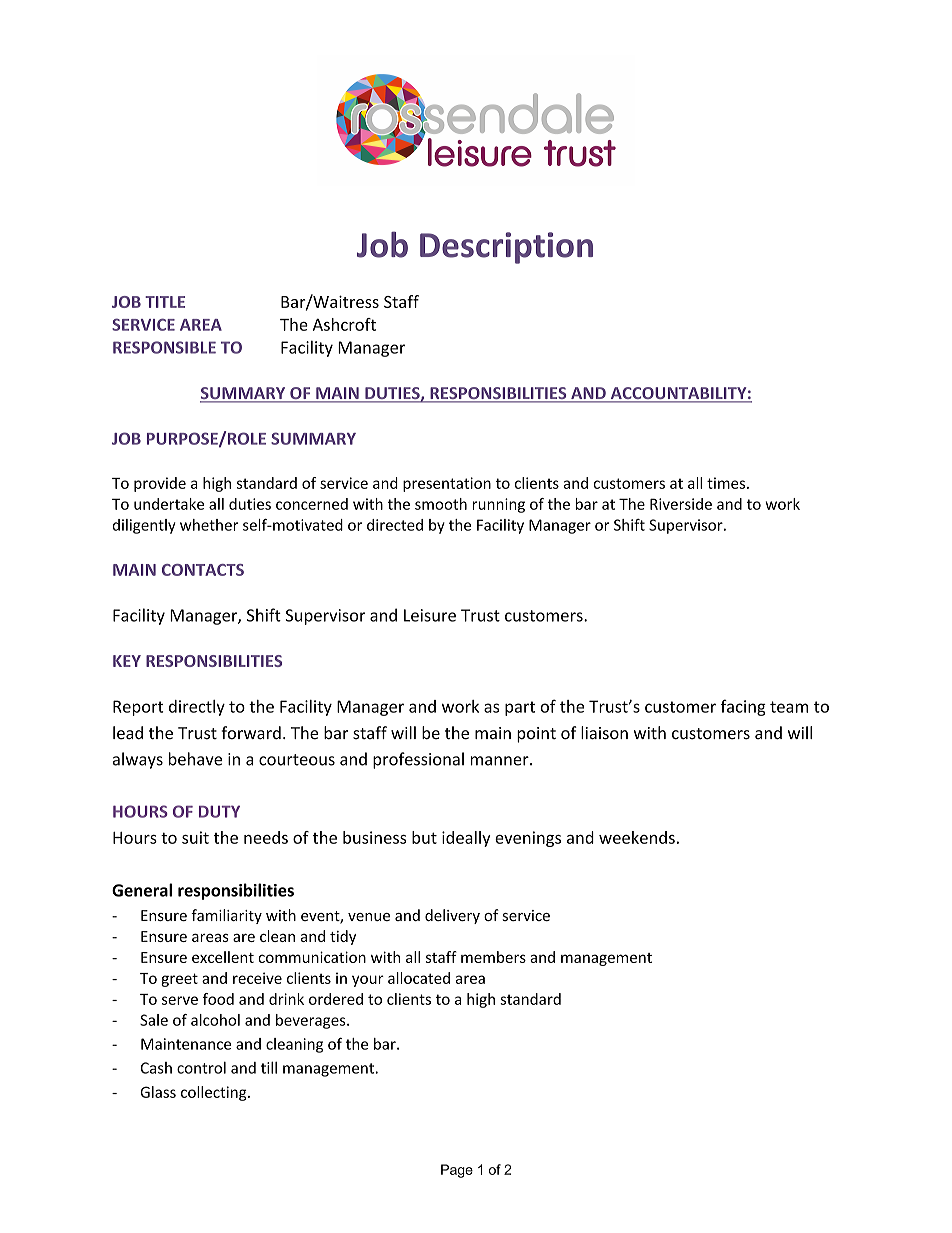 Image resolution: width=952 pixels, height=1233 pixels. What do you see at coordinates (727, 483) in the document?
I see `times` at bounding box center [727, 483].
